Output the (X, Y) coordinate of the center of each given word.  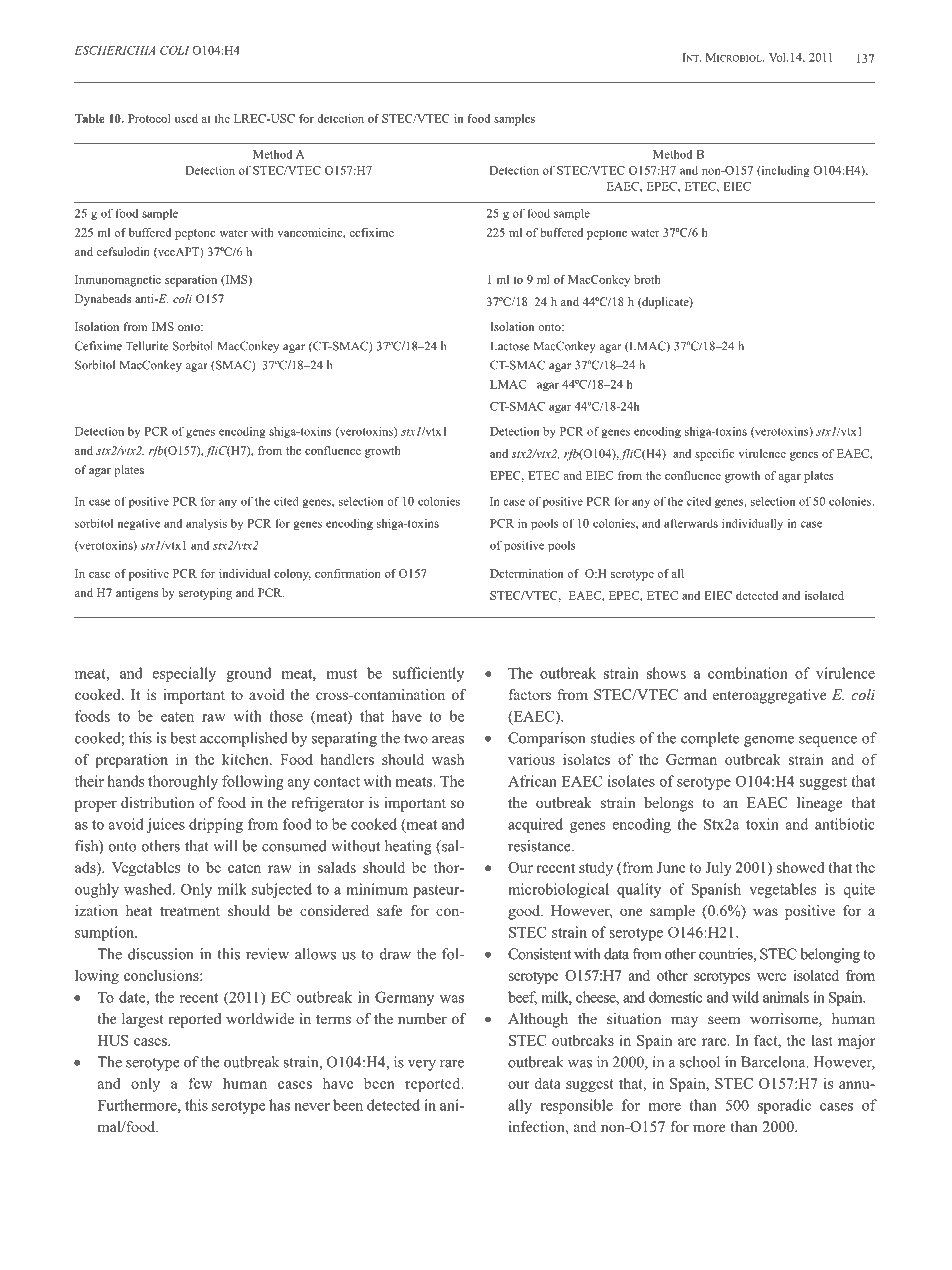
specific (714, 455)
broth (647, 279)
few (200, 1083)
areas (448, 740)
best (183, 738)
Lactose (509, 346)
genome (769, 741)
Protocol (149, 118)
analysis (206, 524)
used (186, 118)
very (422, 1065)
